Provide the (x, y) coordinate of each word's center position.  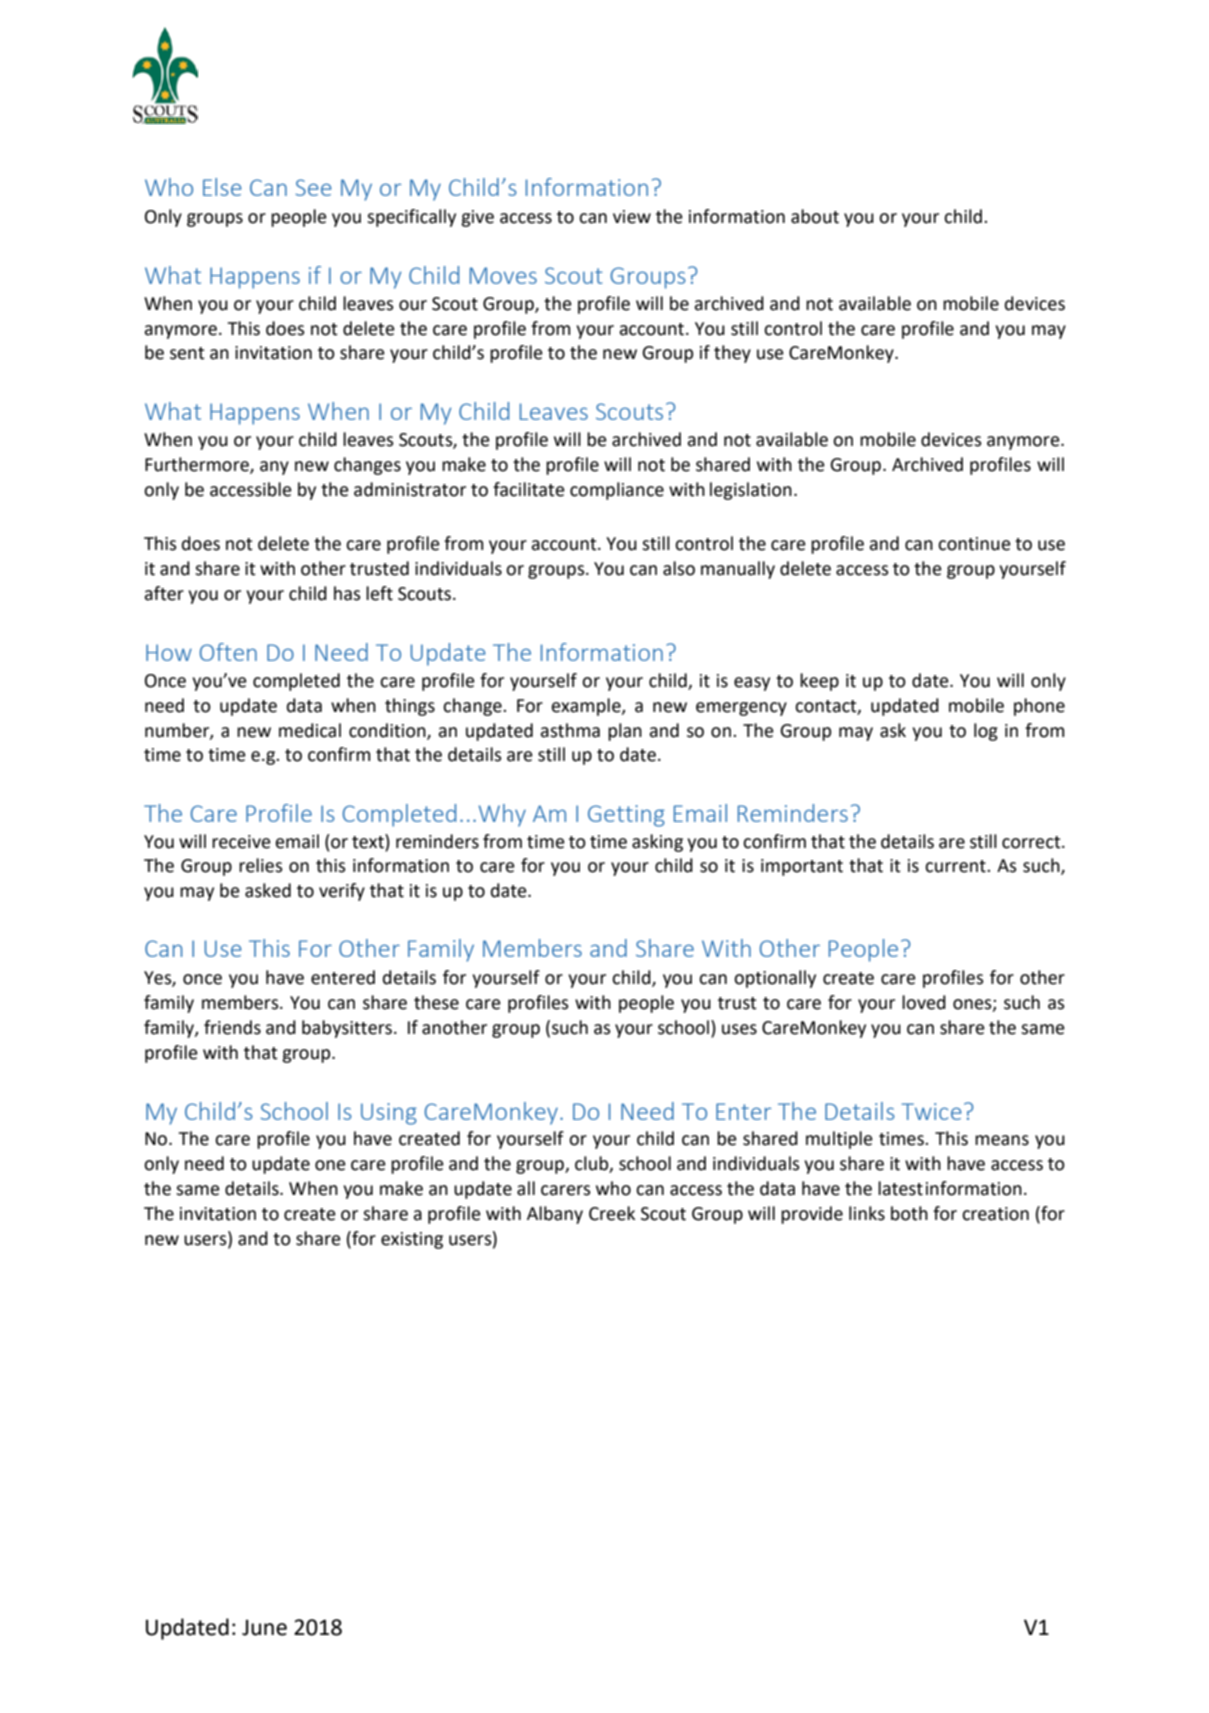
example (587, 707)
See (314, 187)
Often (228, 652)
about (815, 216)
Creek (612, 1213)
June (264, 1627)
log (986, 732)
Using (389, 1114)
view (632, 217)
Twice (931, 1111)
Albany (555, 1215)
